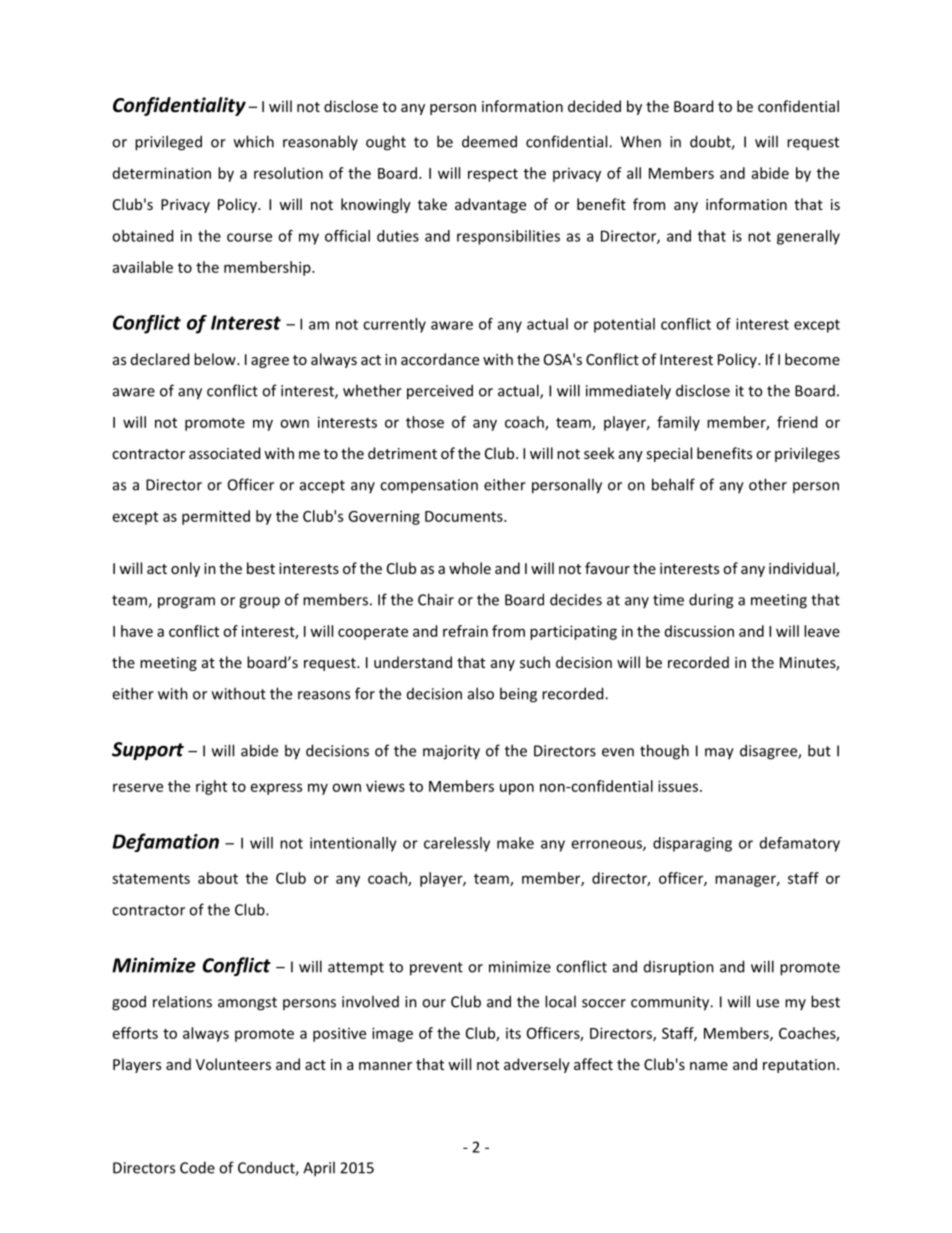 The height and width of the document is (1233, 952). Describe the element at coordinates (517, 789) in the document. I see `upon` at that location.
